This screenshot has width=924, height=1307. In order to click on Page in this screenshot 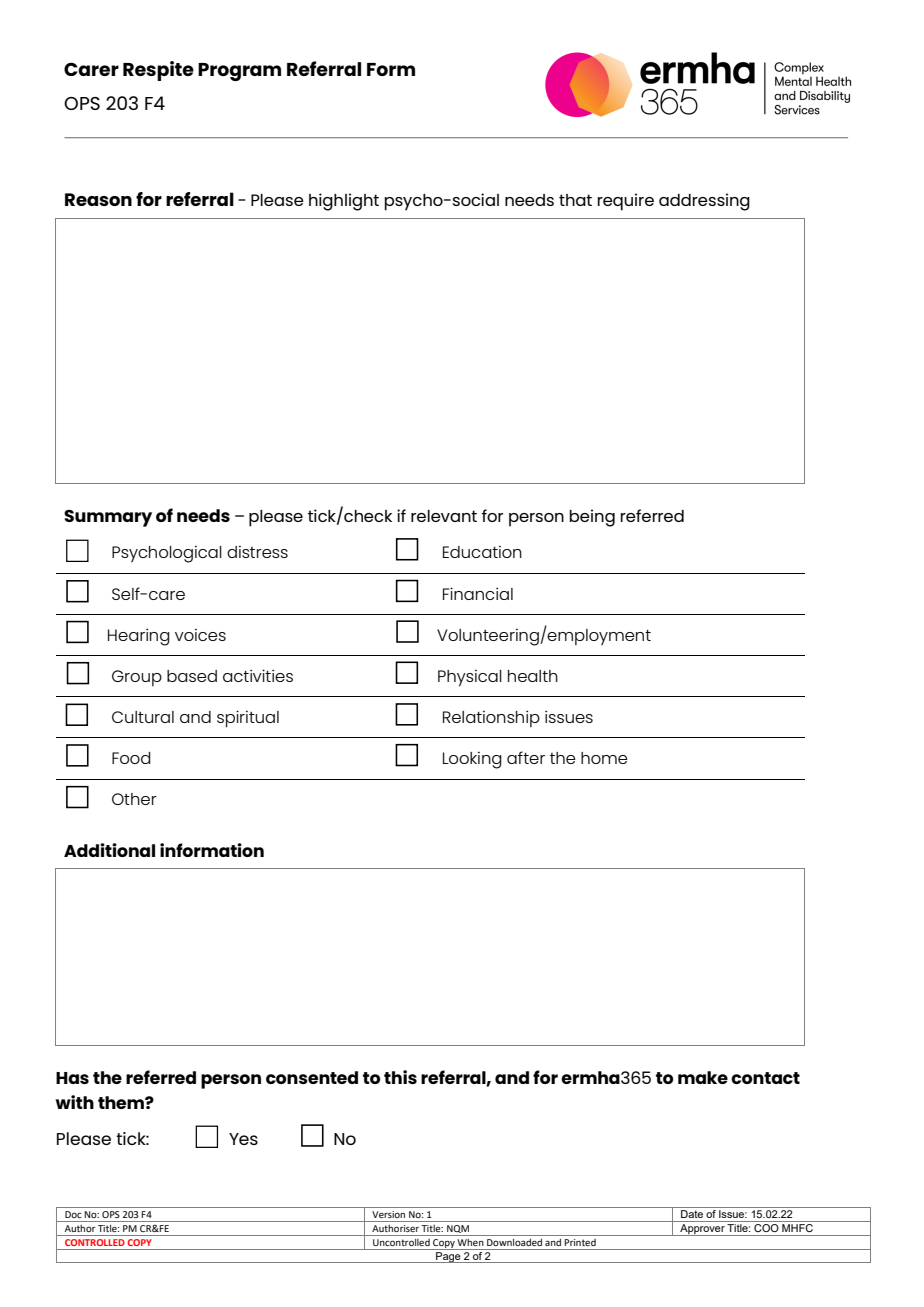, I will do `click(448, 1257)`.
